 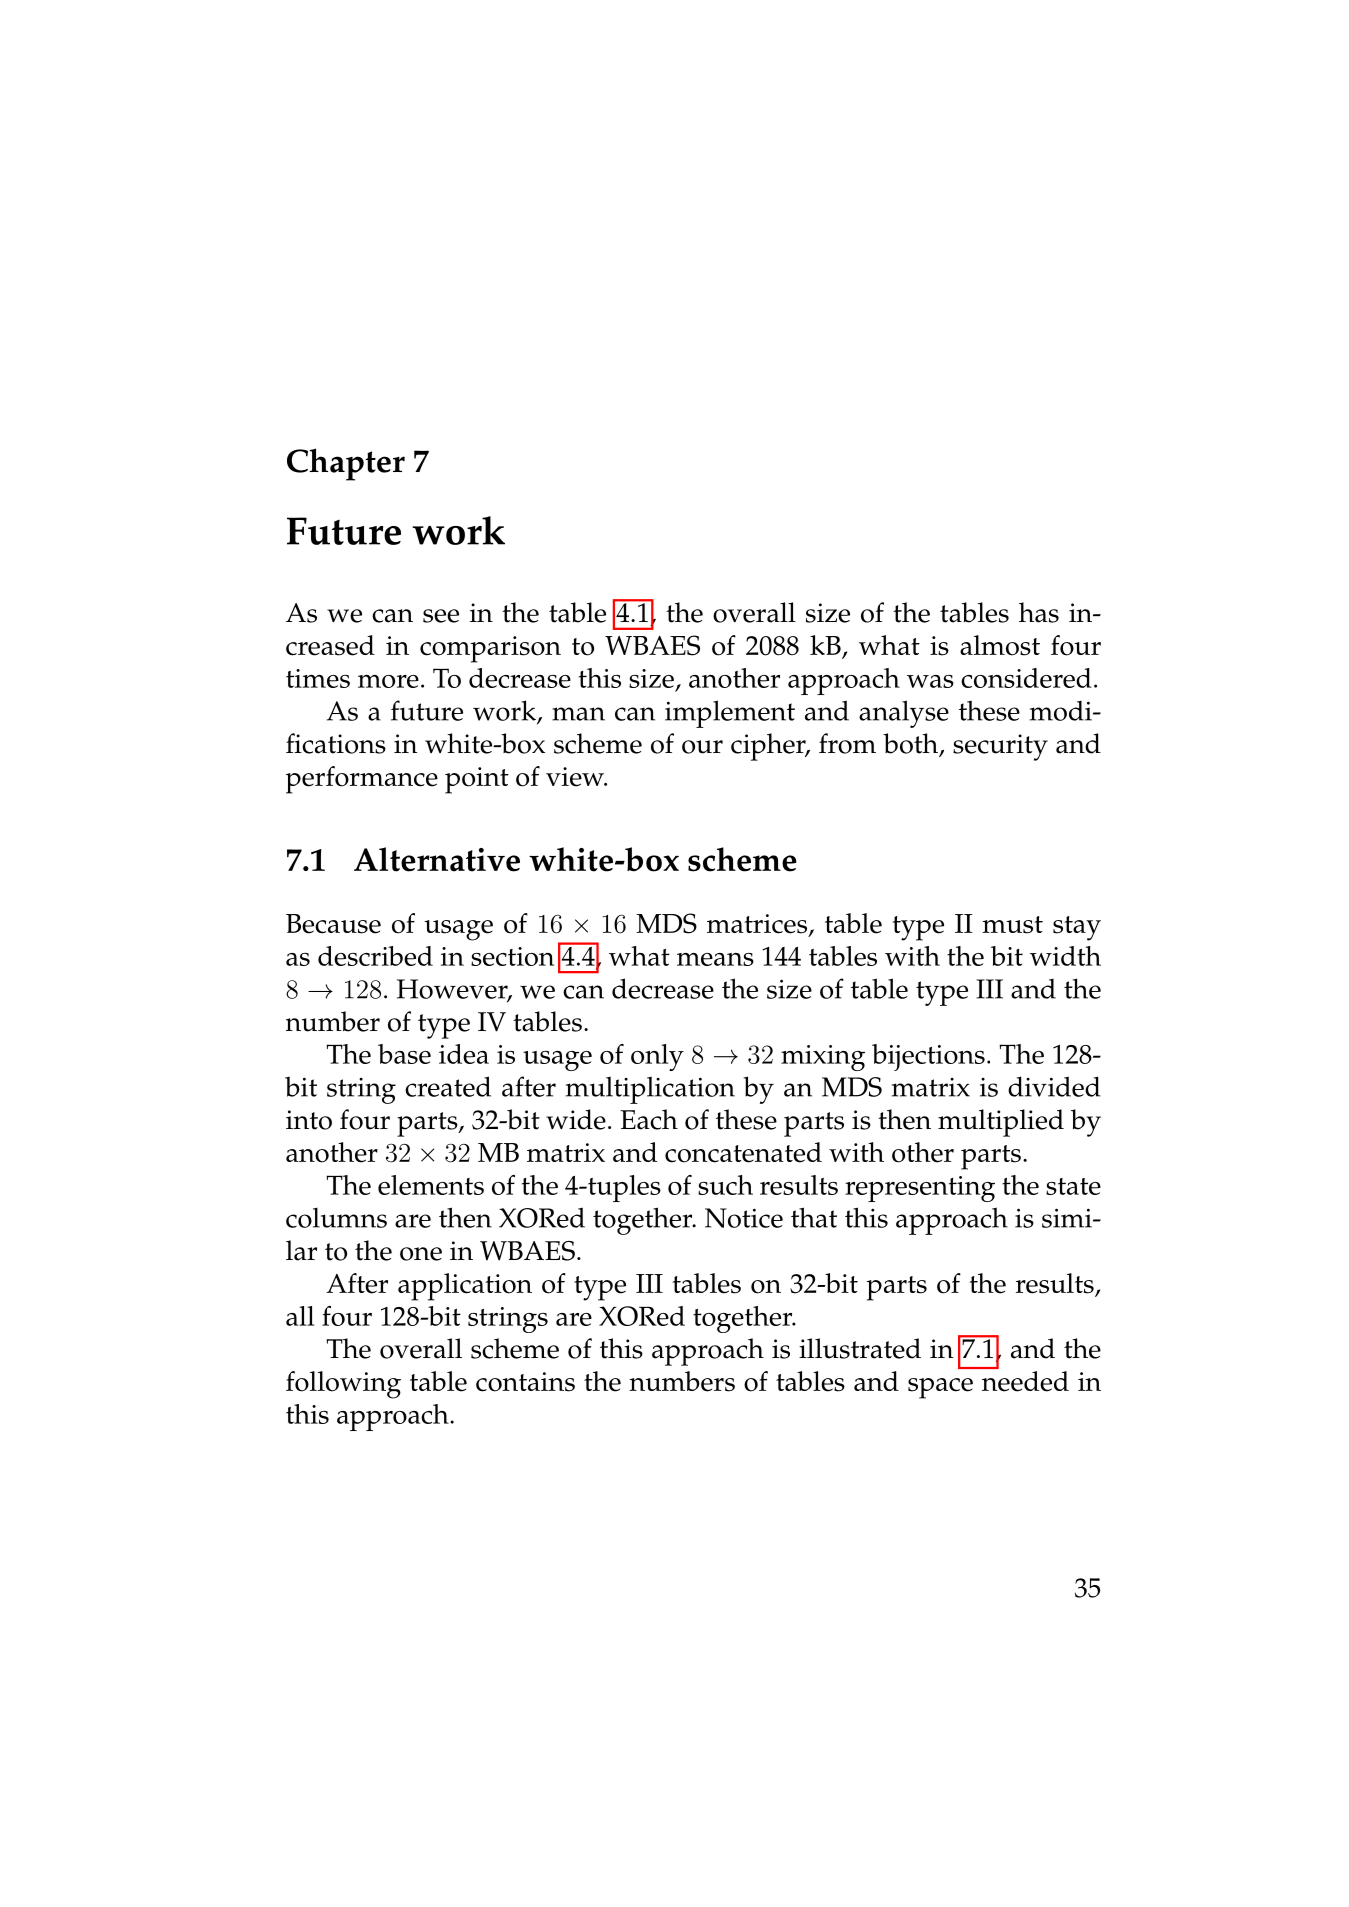 What do you see at coordinates (1000, 747) in the screenshot?
I see `security` at bounding box center [1000, 747].
